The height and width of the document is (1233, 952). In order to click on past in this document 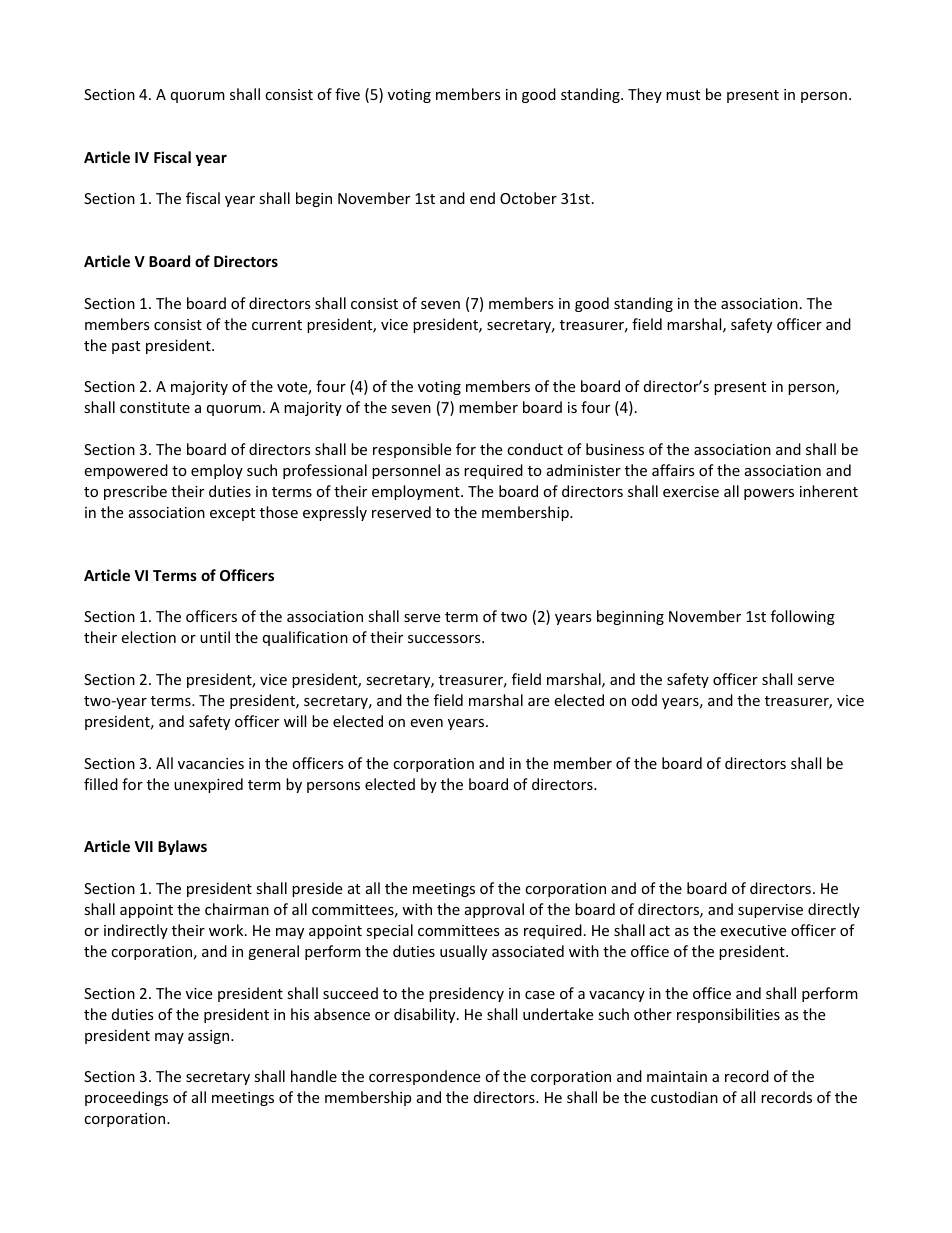, I will do `click(126, 347)`.
